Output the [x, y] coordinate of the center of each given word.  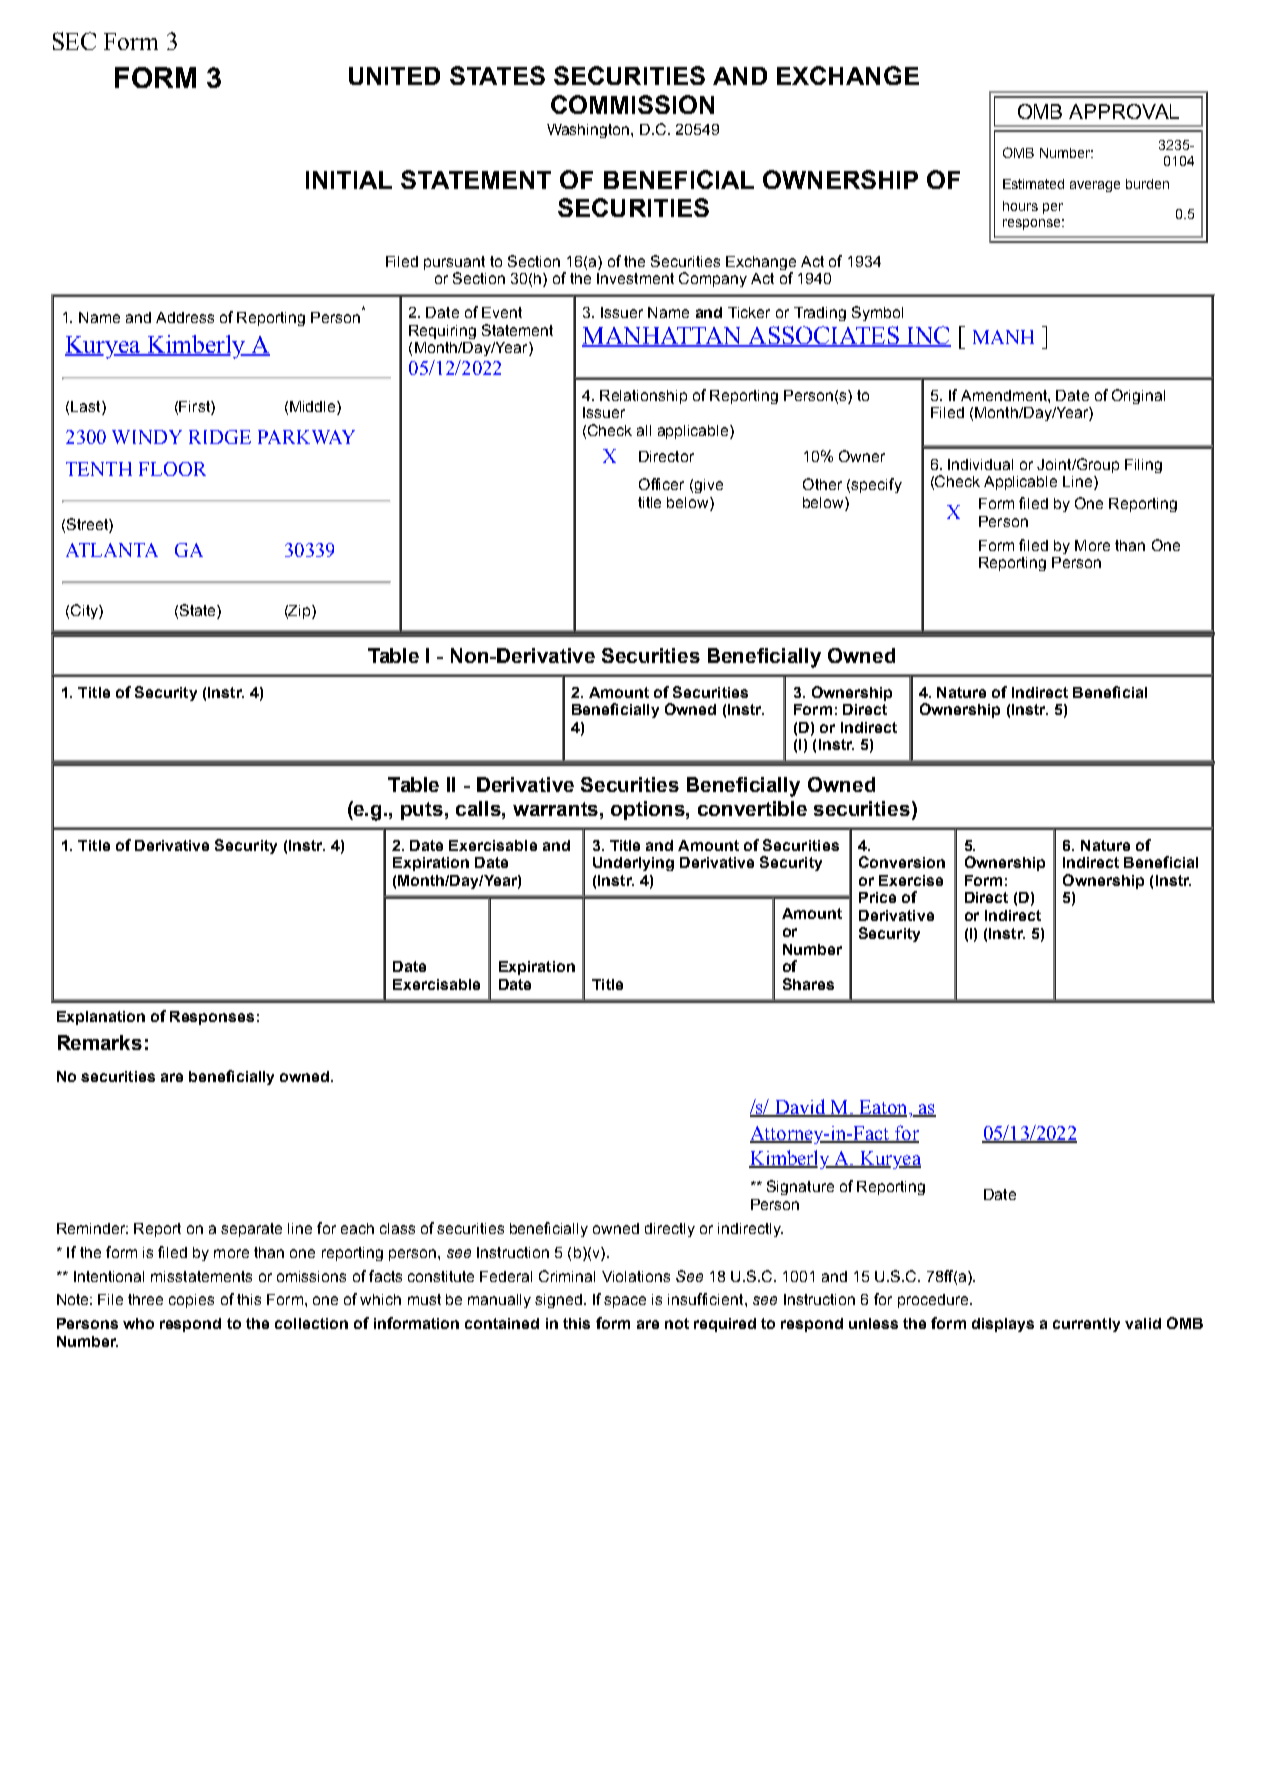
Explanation [101, 1018]
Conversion [902, 862]
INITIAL [349, 180]
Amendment [1005, 395]
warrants [557, 809]
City [85, 611]
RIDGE [220, 437]
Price [877, 897]
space [625, 1302]
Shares [808, 984]
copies [191, 1301]
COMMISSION [632, 104]
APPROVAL [1124, 111]
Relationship [643, 397]
